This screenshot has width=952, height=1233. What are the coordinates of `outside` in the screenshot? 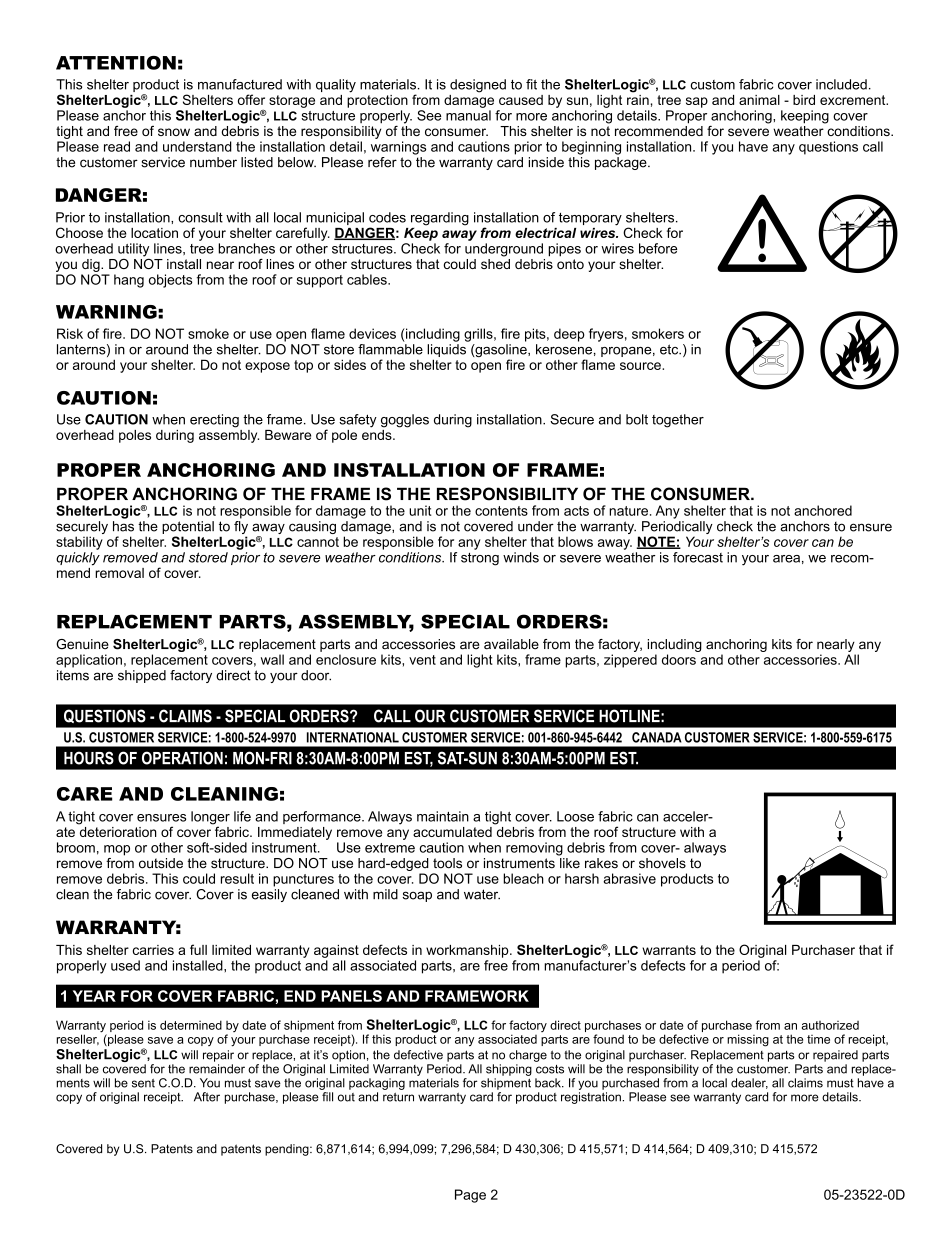 It's located at (161, 863).
